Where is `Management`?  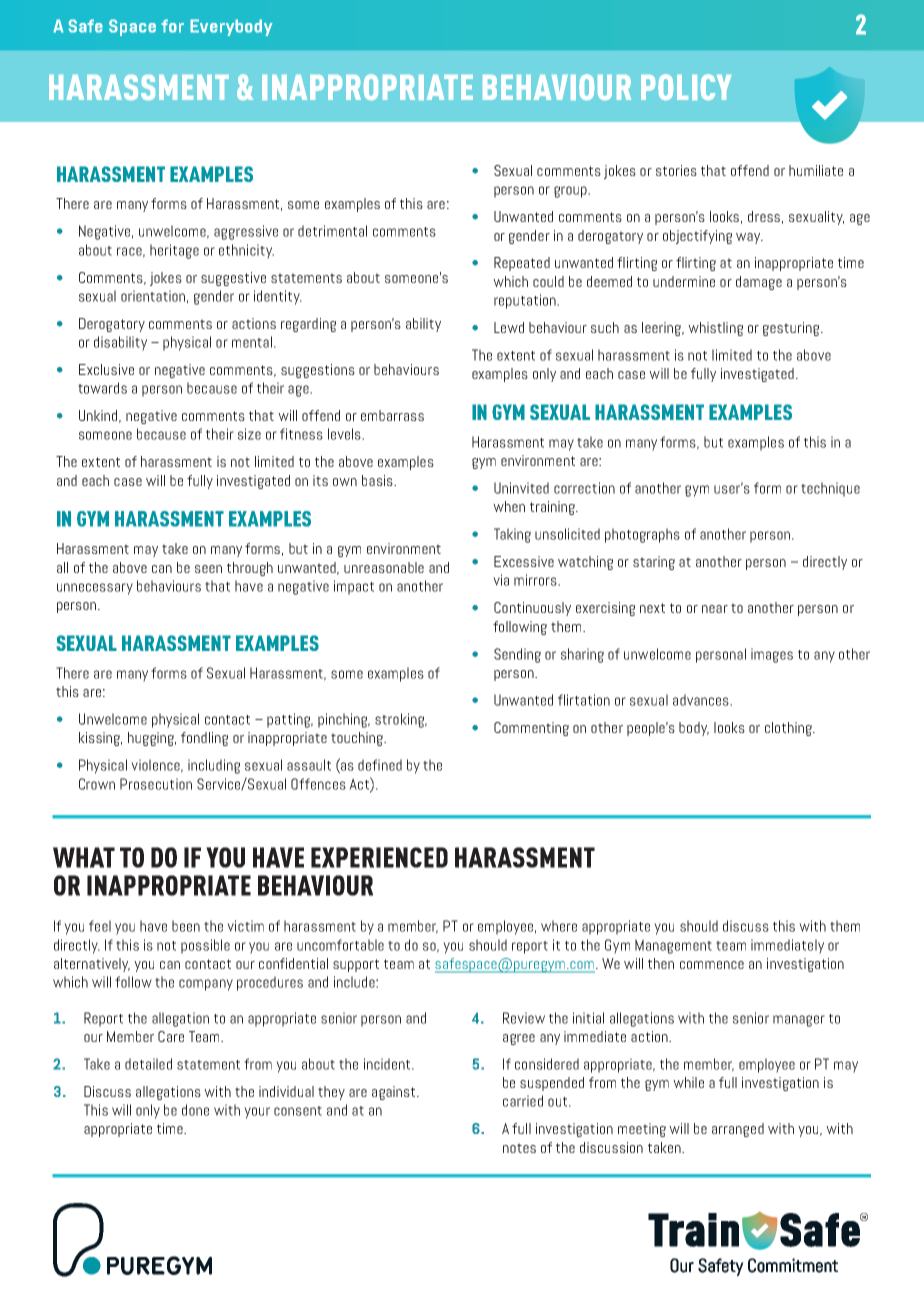 Management is located at coordinates (673, 946).
